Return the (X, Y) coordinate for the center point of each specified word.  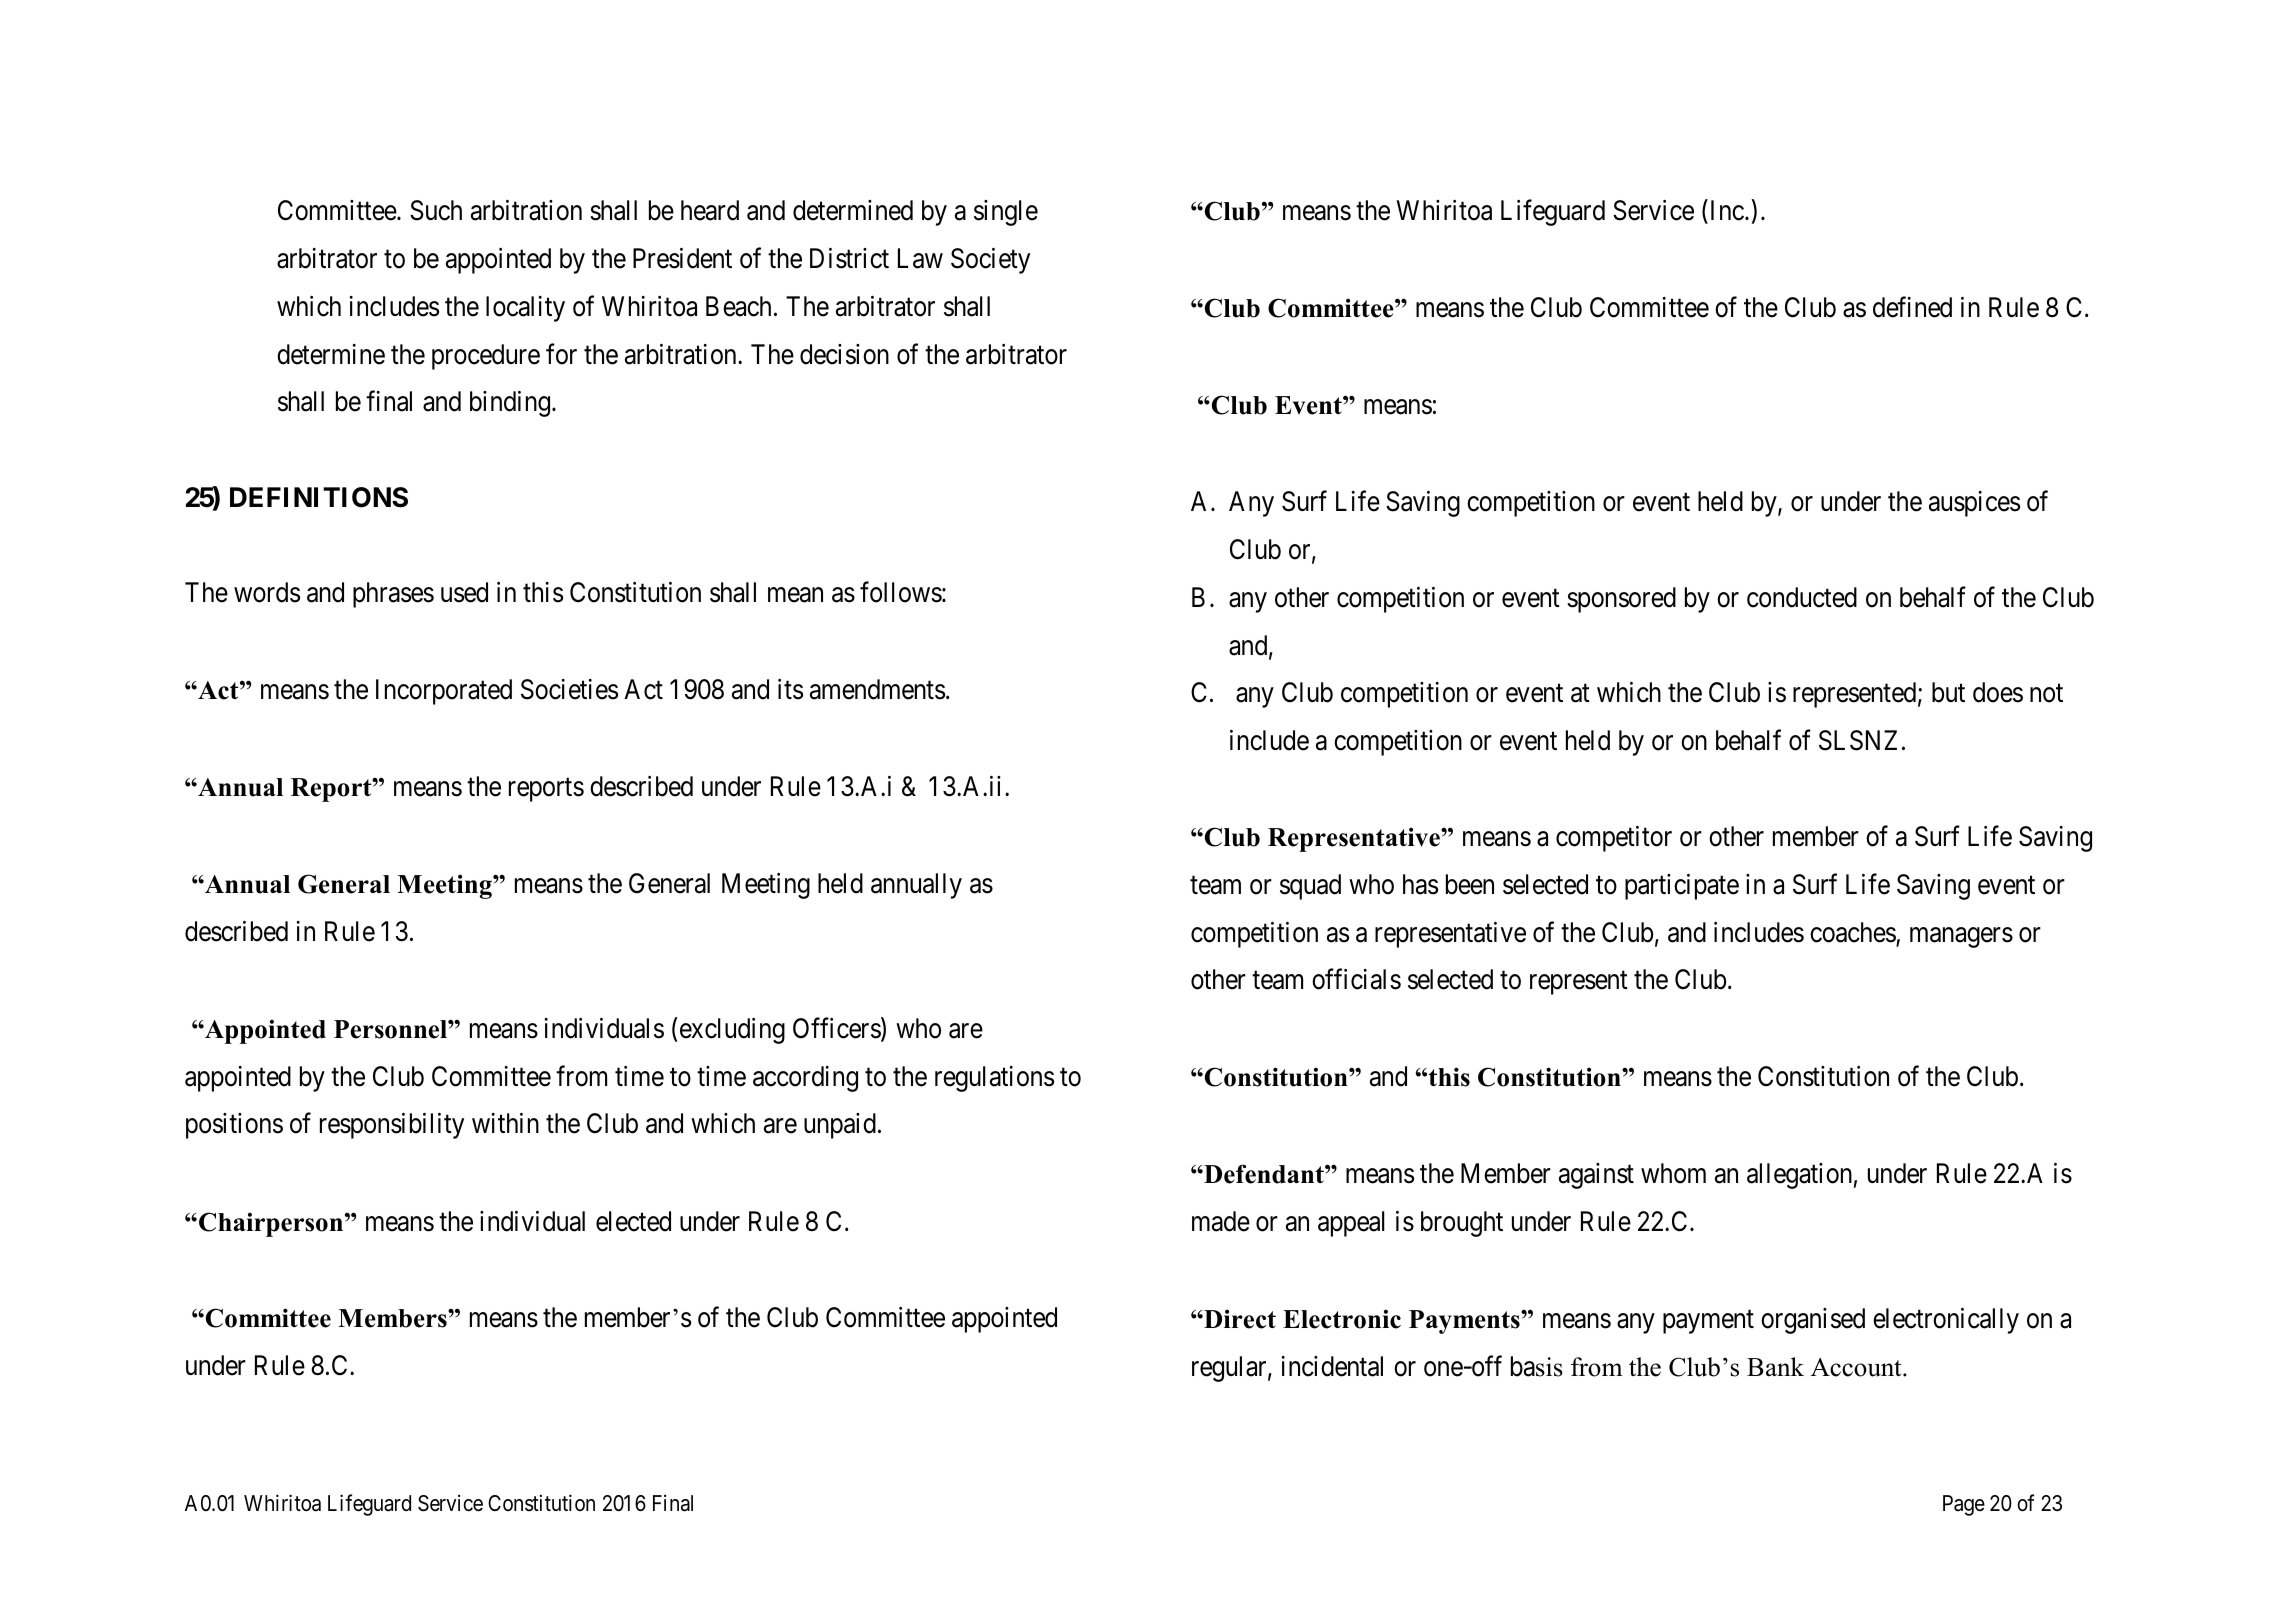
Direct (1239, 1319)
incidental (1332, 1366)
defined (1912, 307)
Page (1964, 1505)
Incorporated (444, 692)
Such (436, 210)
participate (1682, 887)
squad (1310, 887)
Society (990, 261)
